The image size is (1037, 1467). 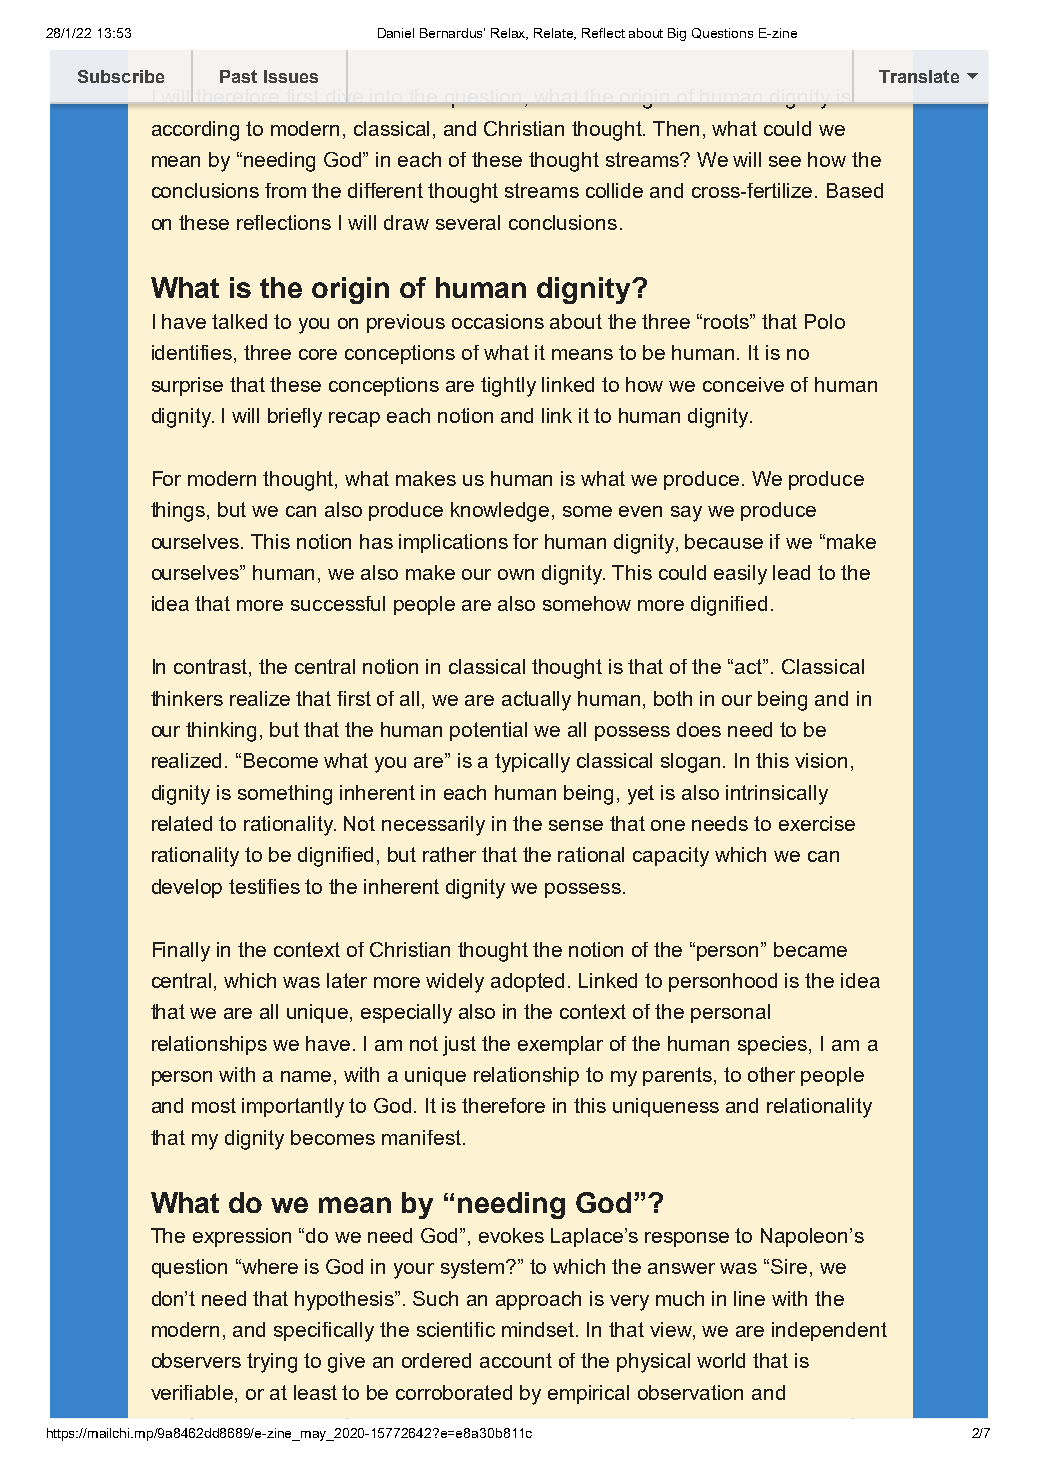 I want to click on account, so click(x=516, y=1360).
